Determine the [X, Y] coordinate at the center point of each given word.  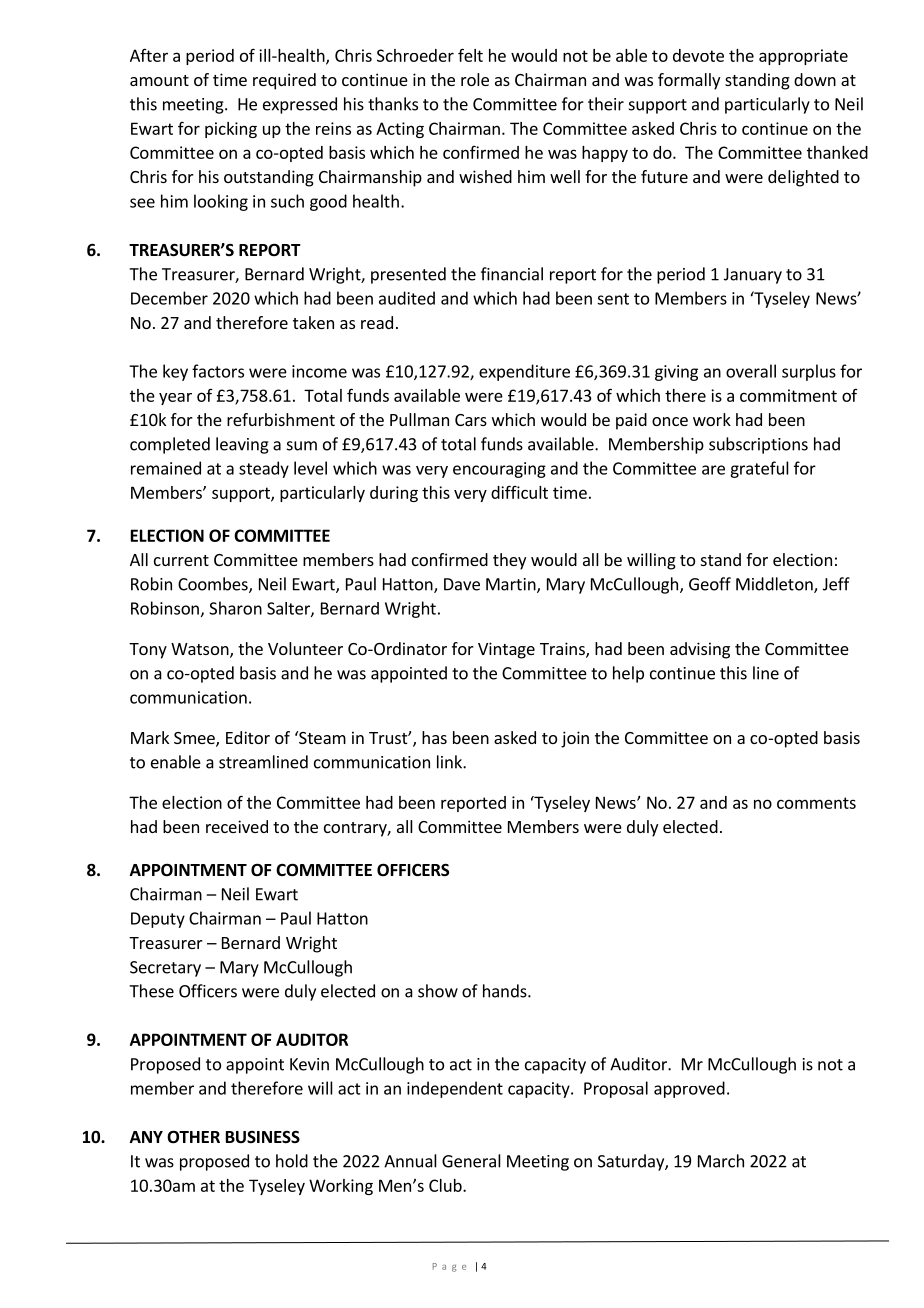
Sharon [235, 608]
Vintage [506, 650]
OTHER [193, 1137]
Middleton [775, 585]
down [815, 79]
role [475, 79]
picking [231, 130]
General [471, 1161]
